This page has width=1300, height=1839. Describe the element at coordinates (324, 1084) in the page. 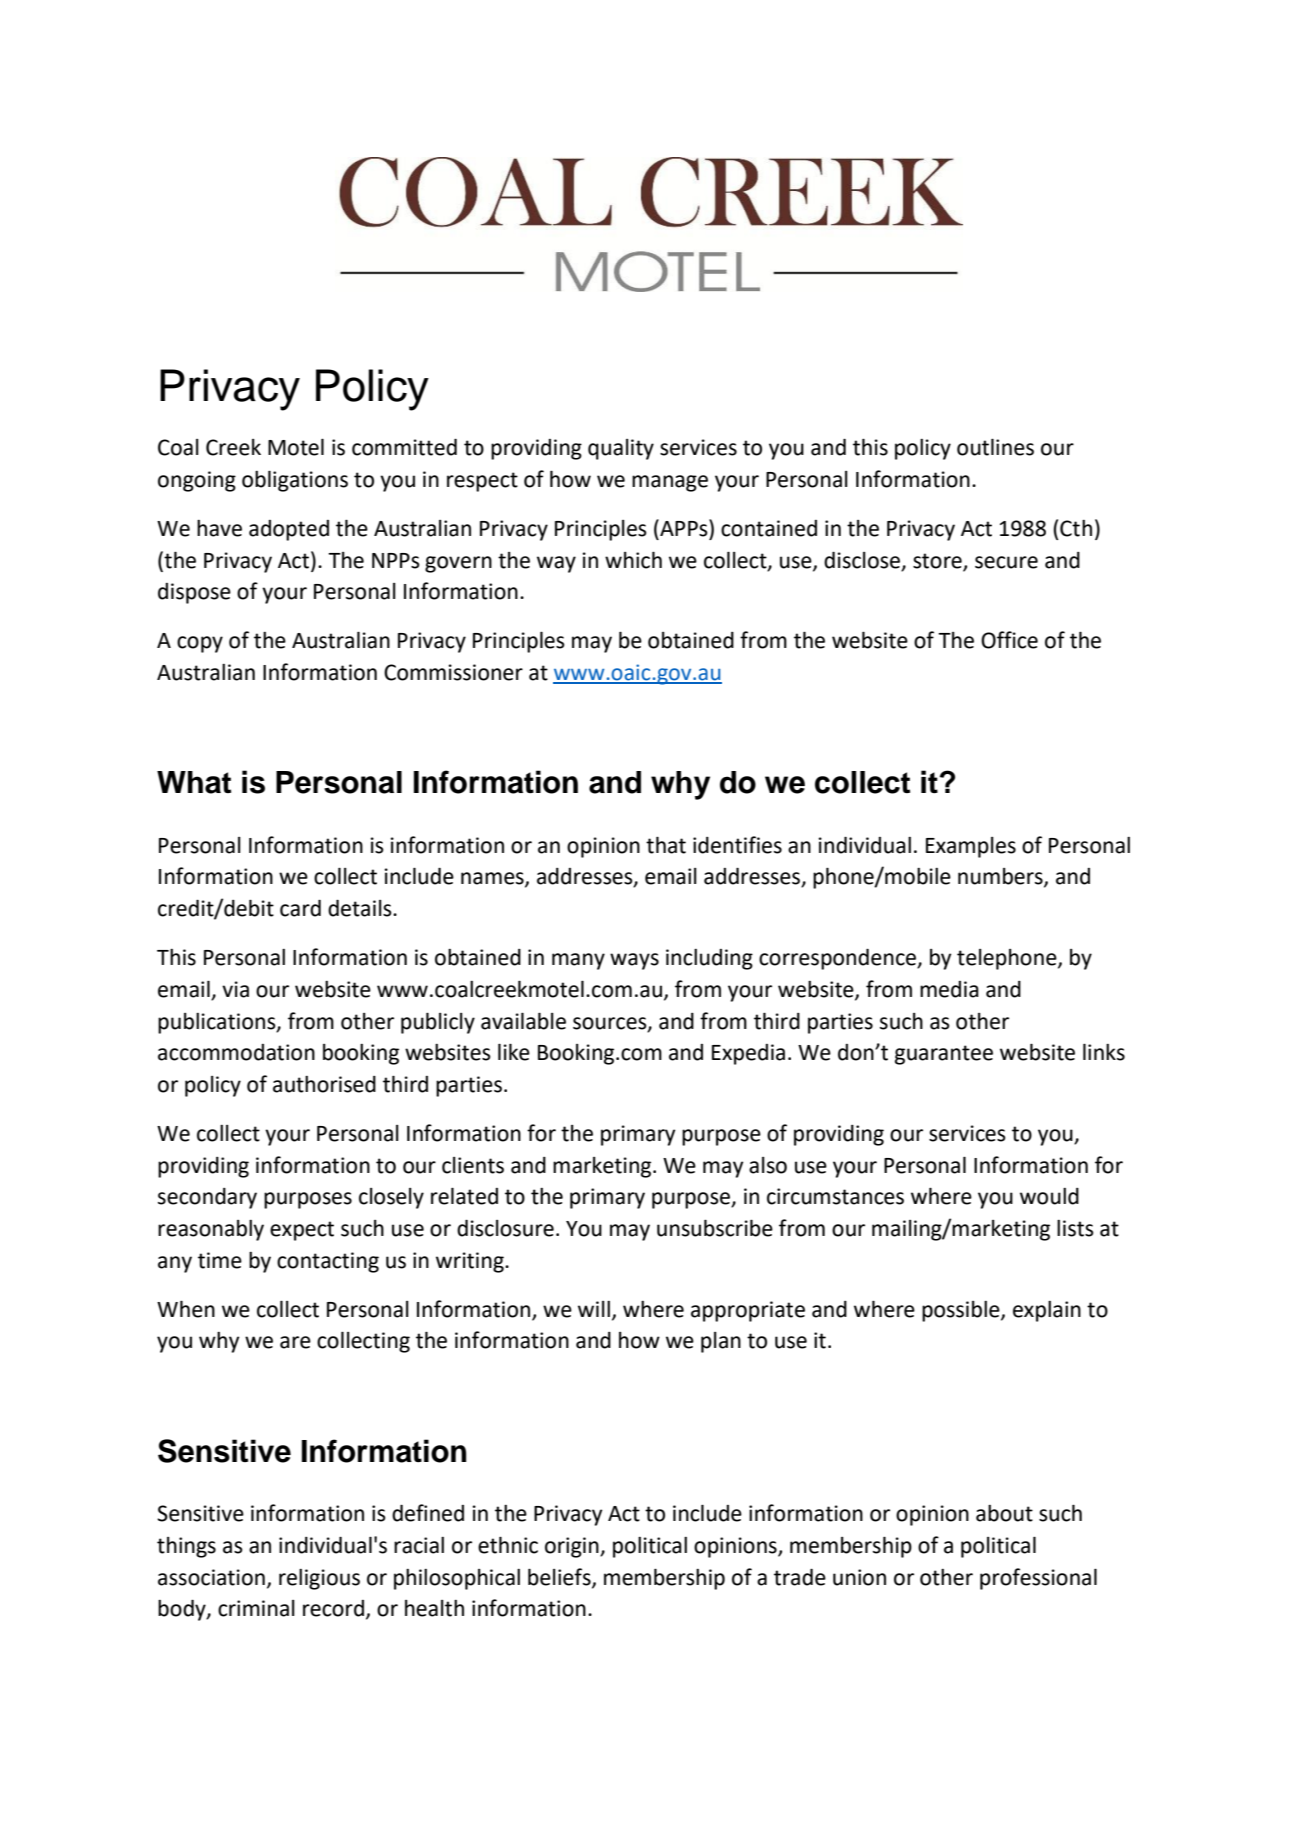

I see `authorised` at that location.
